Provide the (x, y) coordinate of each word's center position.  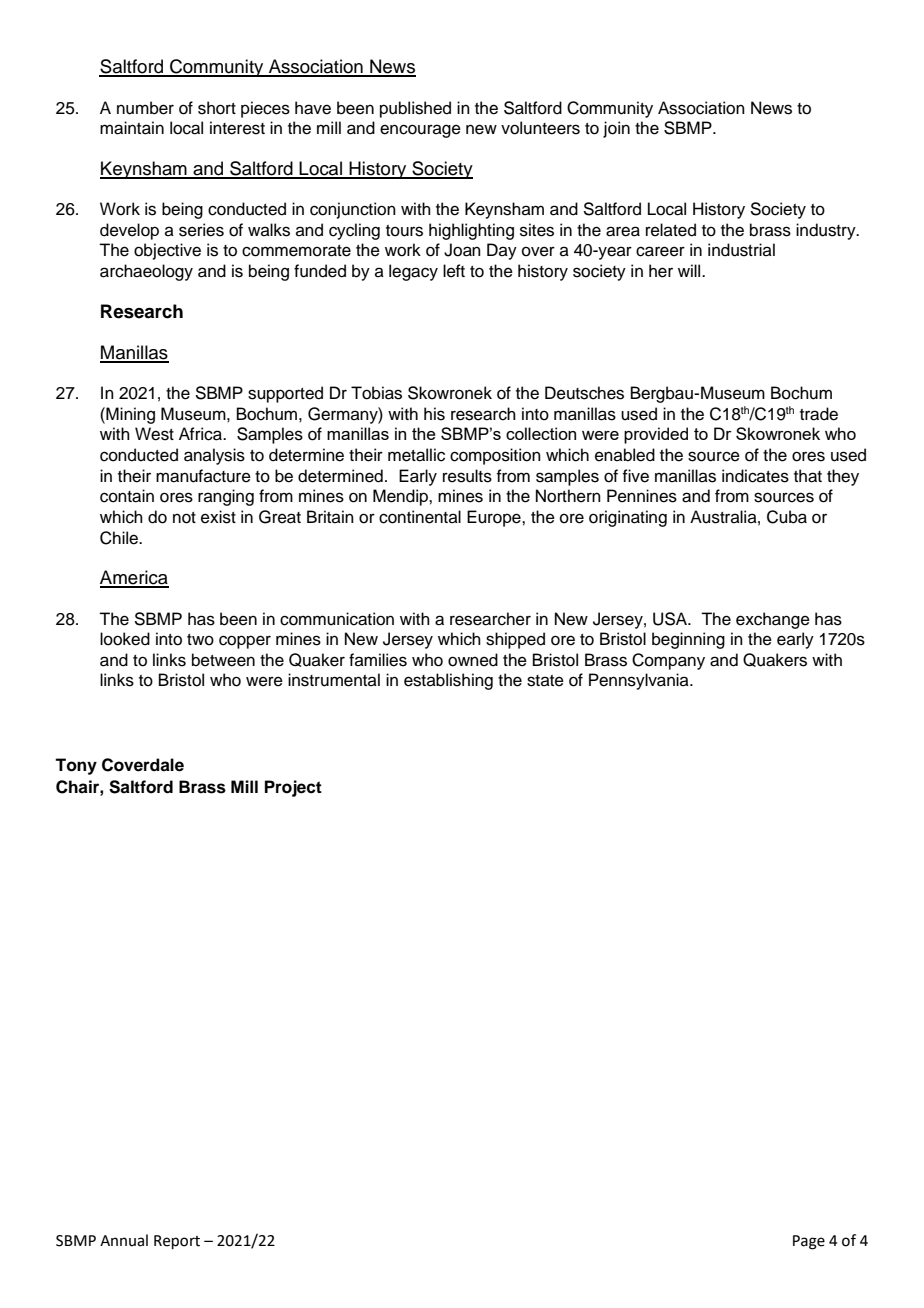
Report (177, 1242)
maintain (132, 128)
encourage (420, 131)
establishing (448, 681)
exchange (773, 620)
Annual (124, 1240)
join (616, 129)
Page (809, 1242)
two (200, 640)
